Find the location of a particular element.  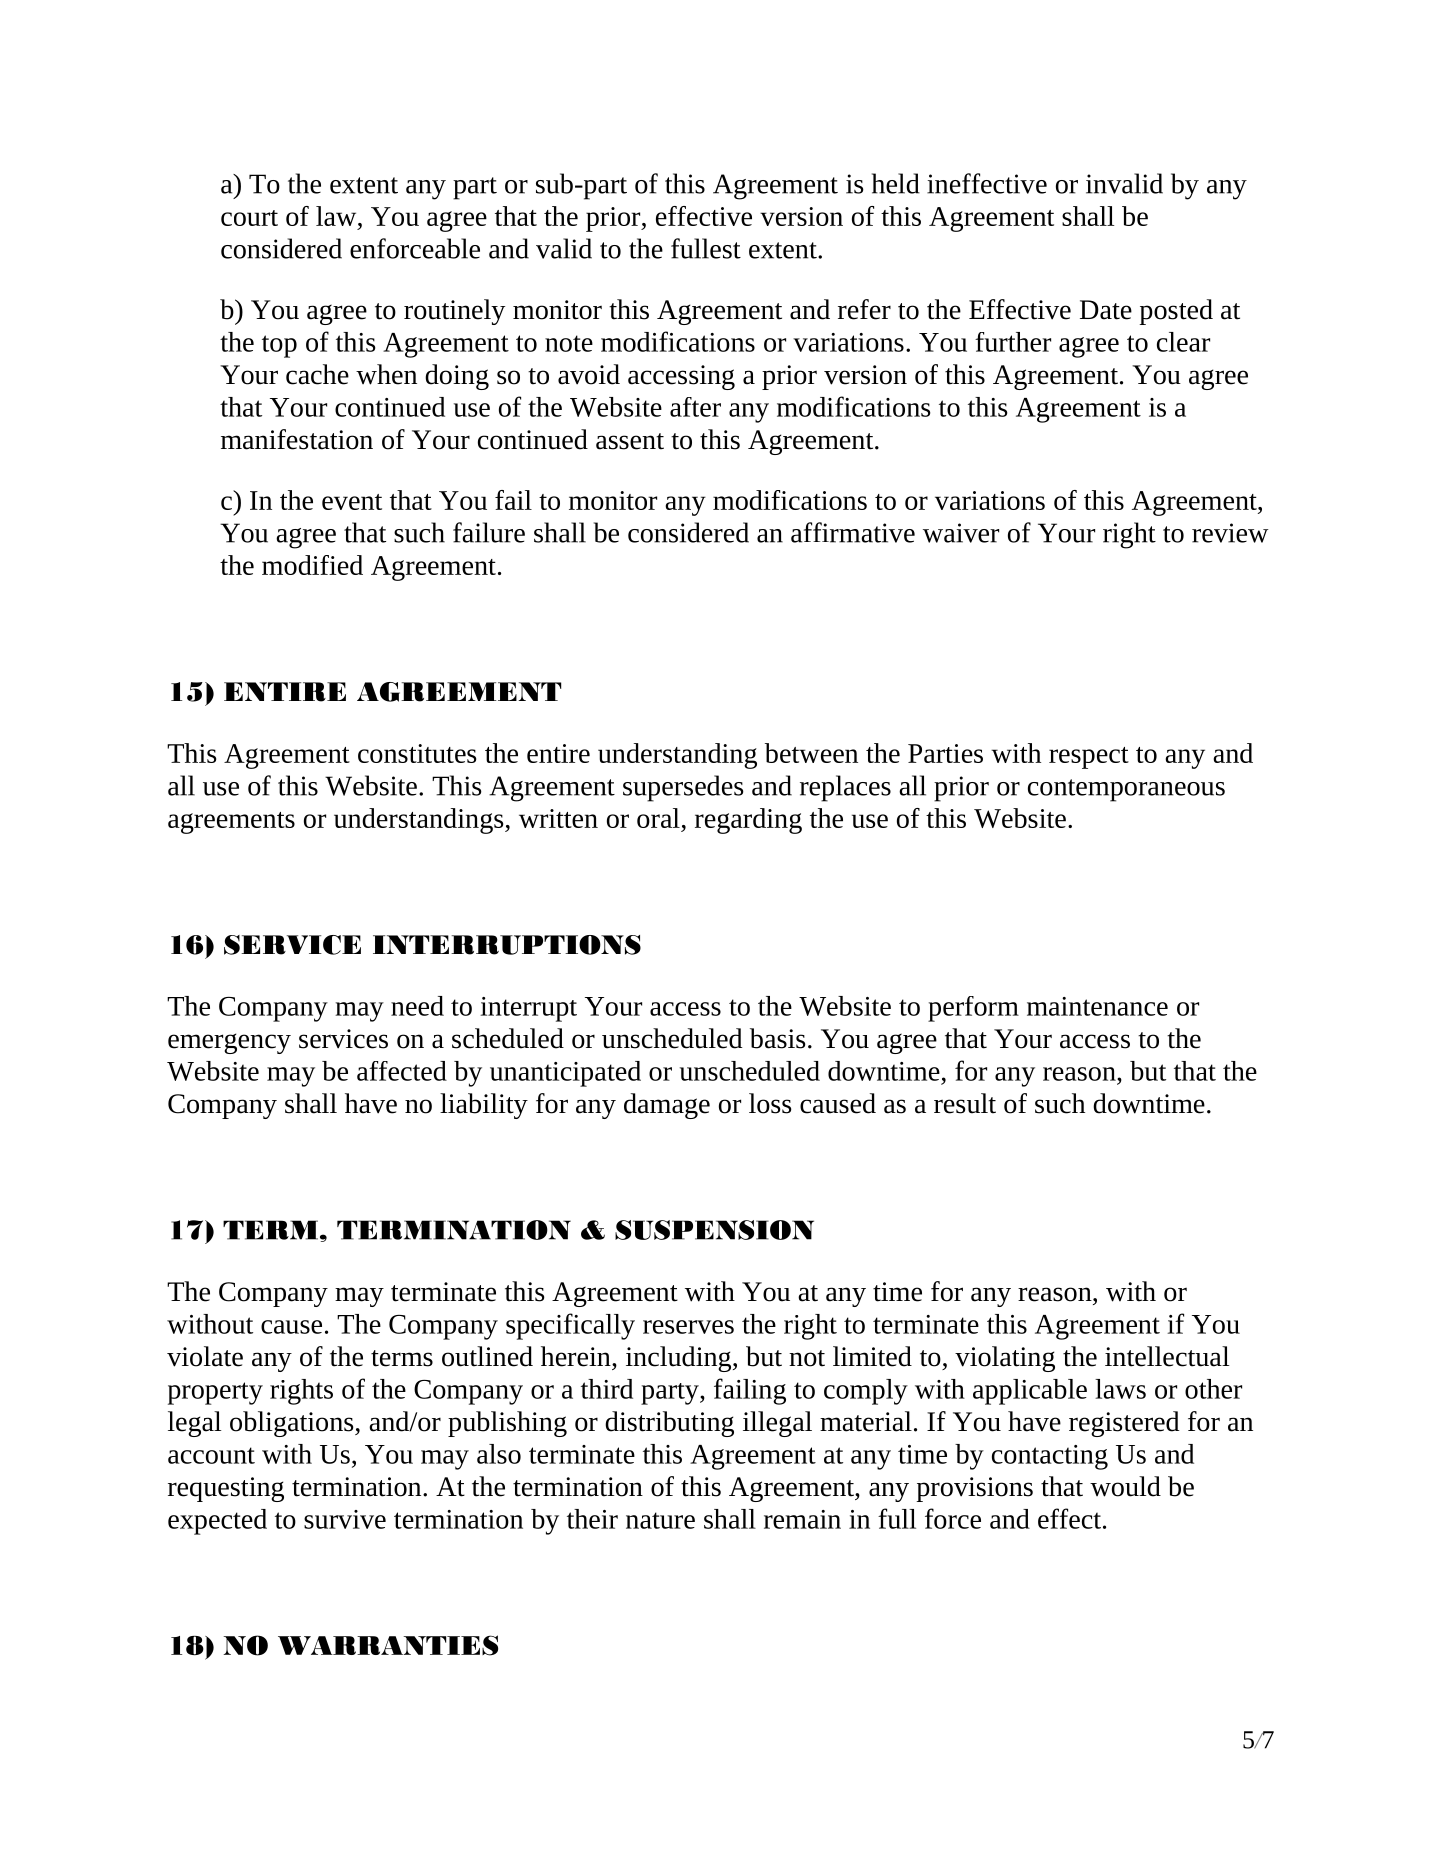

refer is located at coordinates (864, 309).
